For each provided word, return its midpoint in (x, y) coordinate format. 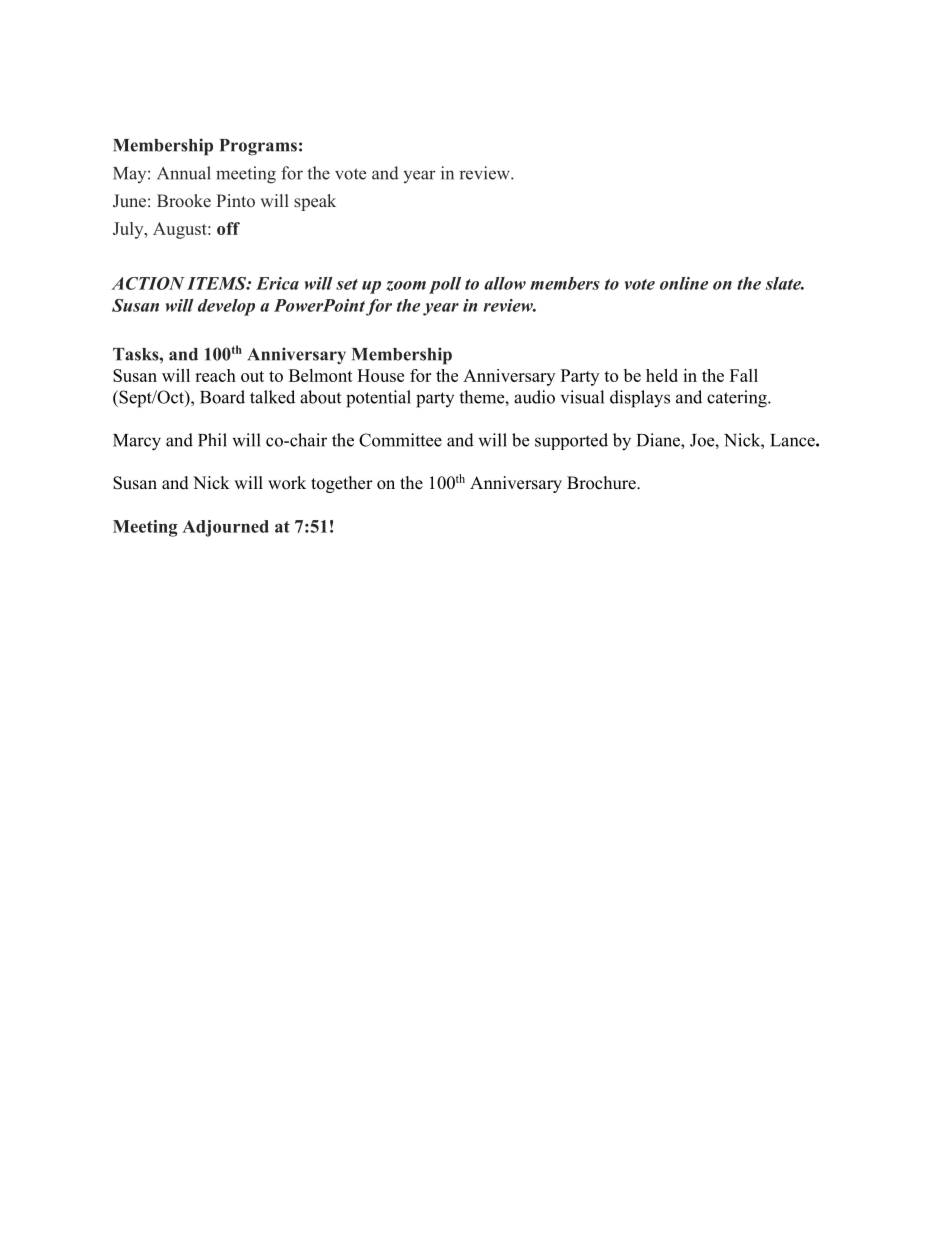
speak (315, 202)
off (228, 228)
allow (505, 283)
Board (222, 397)
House (380, 375)
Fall (744, 375)
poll (445, 285)
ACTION (148, 283)
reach (215, 375)
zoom (406, 286)
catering (738, 399)
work (287, 483)
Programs (258, 147)
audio (534, 397)
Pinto (235, 200)
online (684, 283)
